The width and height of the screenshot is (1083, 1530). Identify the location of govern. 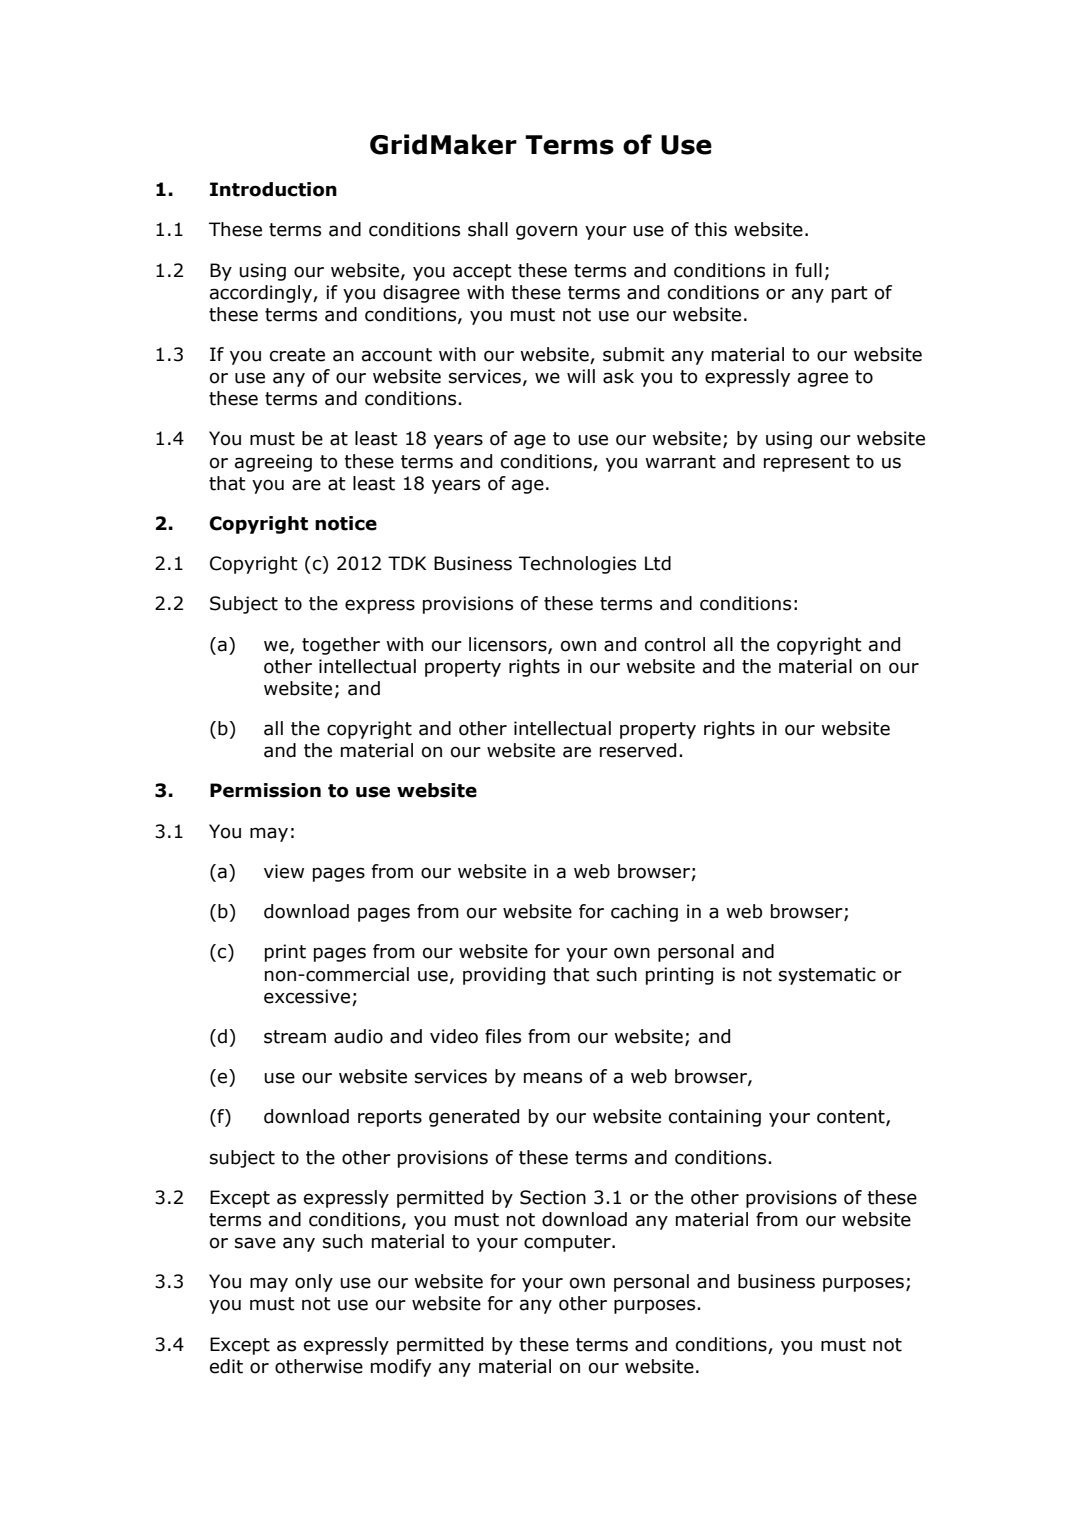
(546, 232).
